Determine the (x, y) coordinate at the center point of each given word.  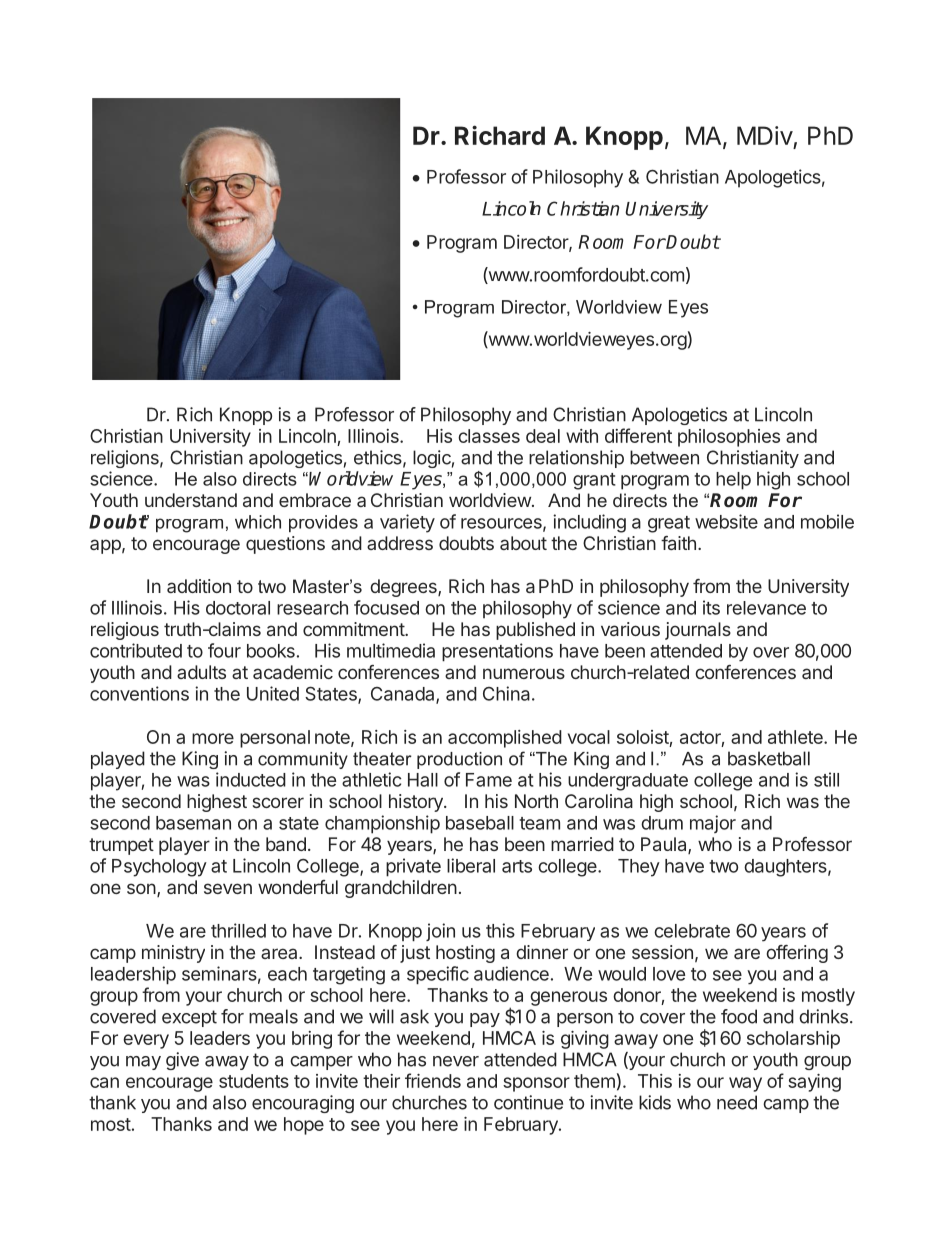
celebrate (692, 931)
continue (528, 1102)
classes (489, 436)
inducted (251, 779)
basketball (769, 758)
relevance (766, 608)
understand (191, 500)
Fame (489, 780)
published (535, 631)
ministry (173, 954)
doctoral (238, 608)
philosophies (729, 438)
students (254, 1081)
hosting (465, 954)
